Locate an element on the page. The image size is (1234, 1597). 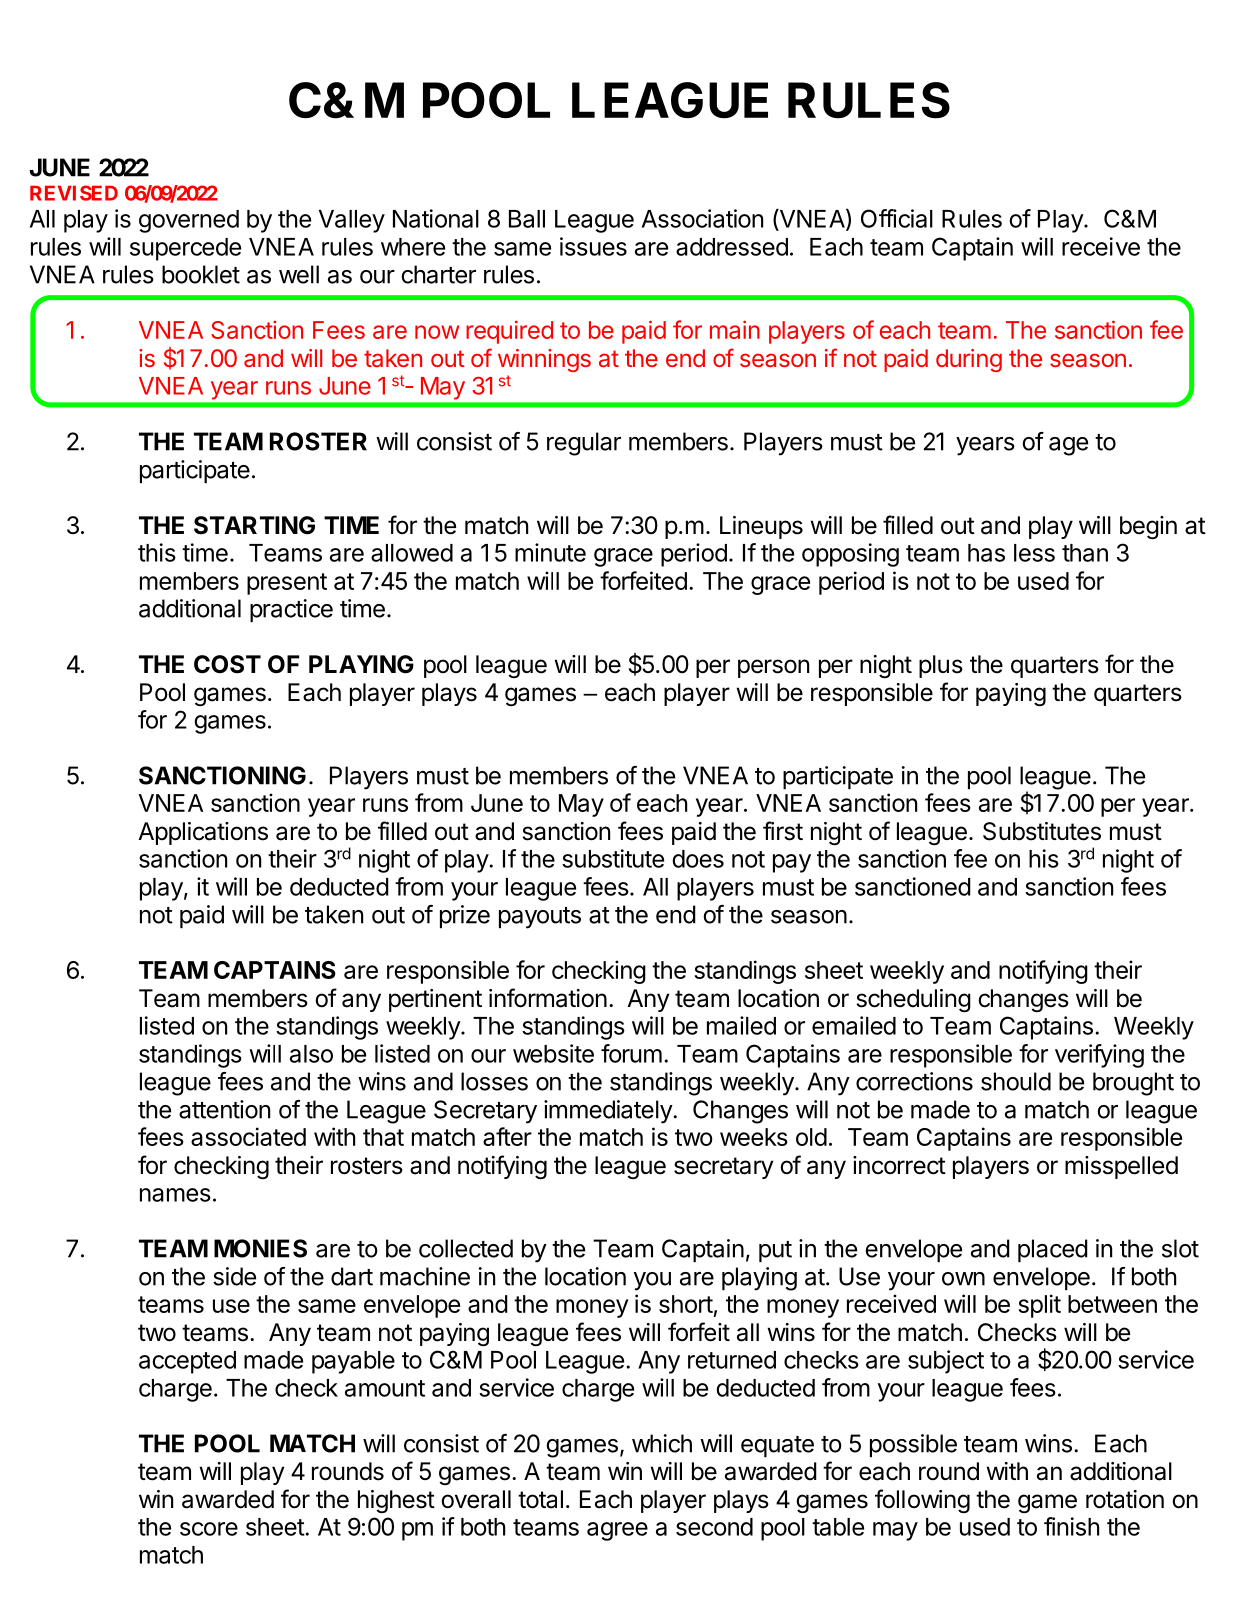
score is located at coordinates (209, 1529).
